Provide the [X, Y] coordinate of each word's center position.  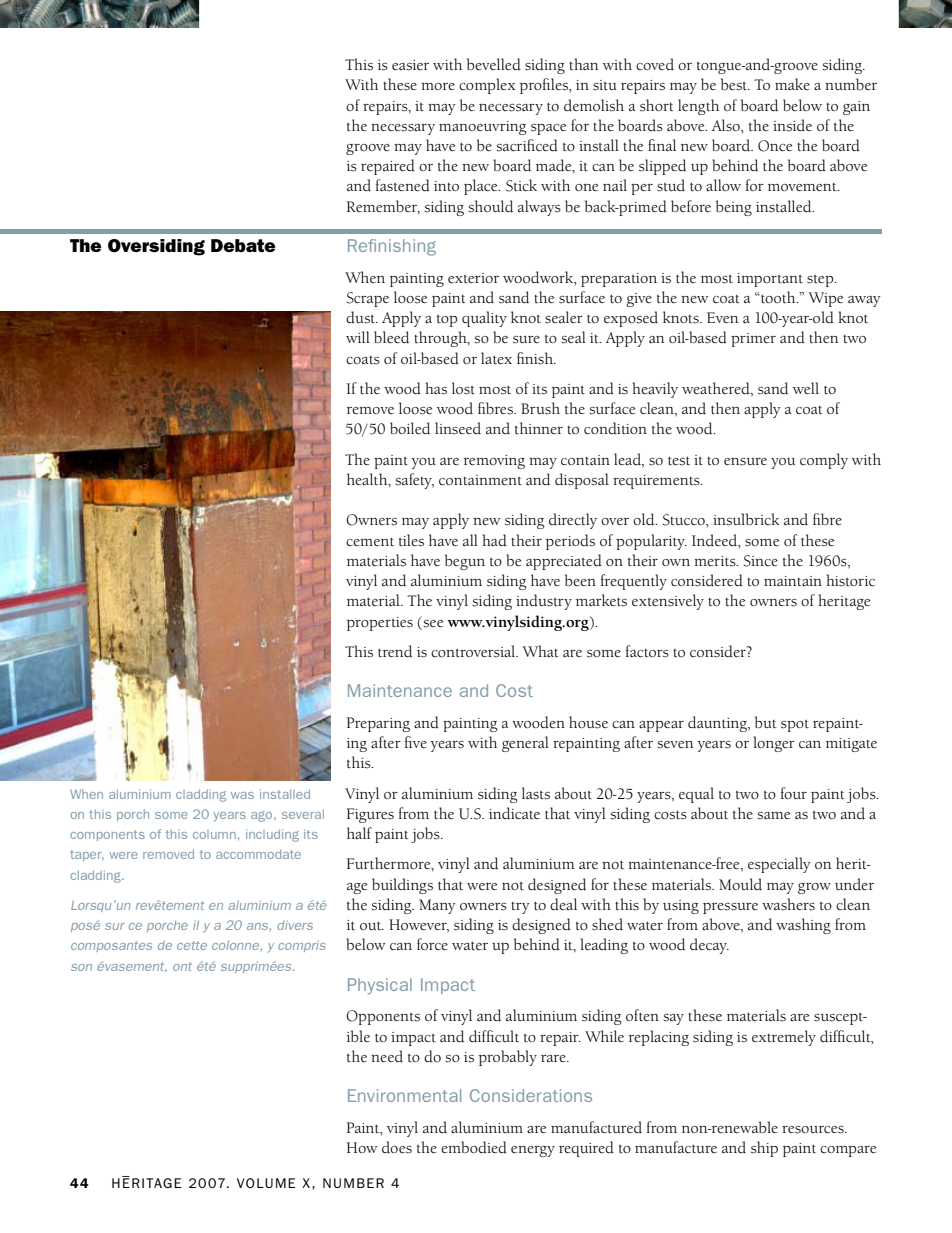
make [792, 84]
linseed [458, 428]
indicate [514, 813]
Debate [243, 245]
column [214, 834]
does [397, 1147]
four [794, 793]
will [358, 337]
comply [824, 461]
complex [487, 86]
